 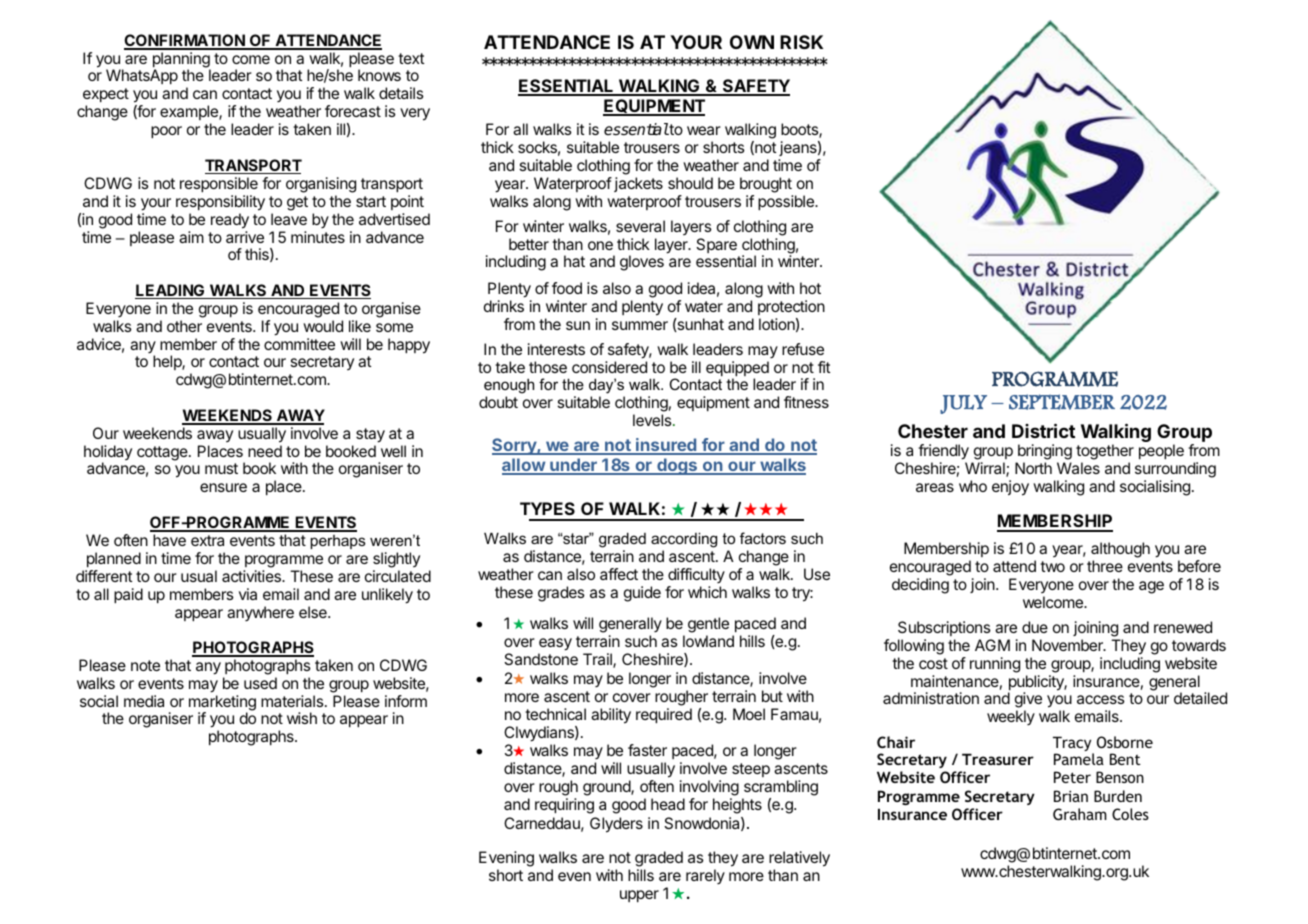 I want to click on requiring, so click(x=564, y=806).
